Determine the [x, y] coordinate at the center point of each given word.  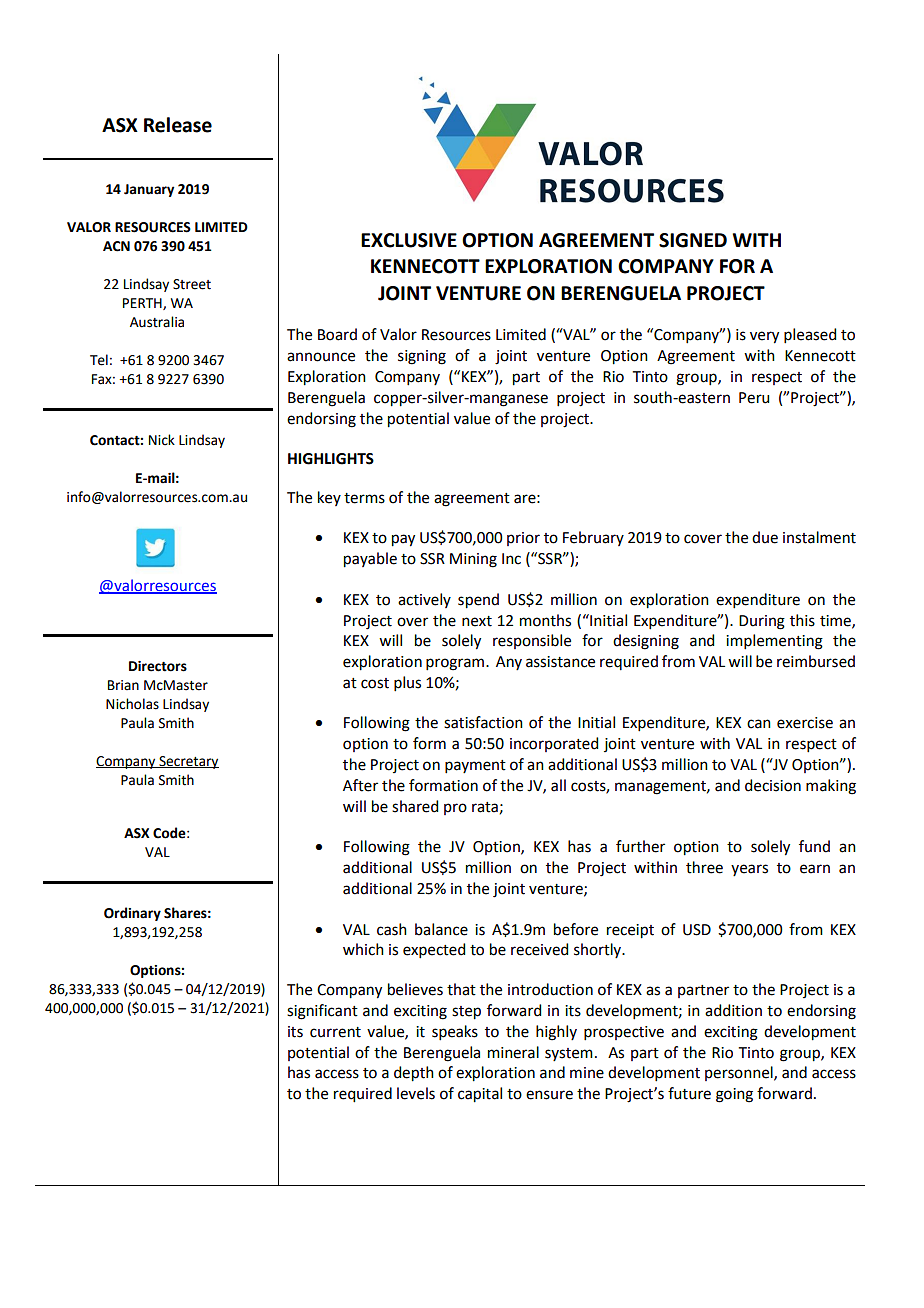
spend [478, 601]
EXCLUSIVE [409, 240]
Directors [158, 666]
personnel [740, 1073]
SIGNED [693, 240]
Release [178, 125]
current [335, 1032]
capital [480, 1095]
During [762, 622]
